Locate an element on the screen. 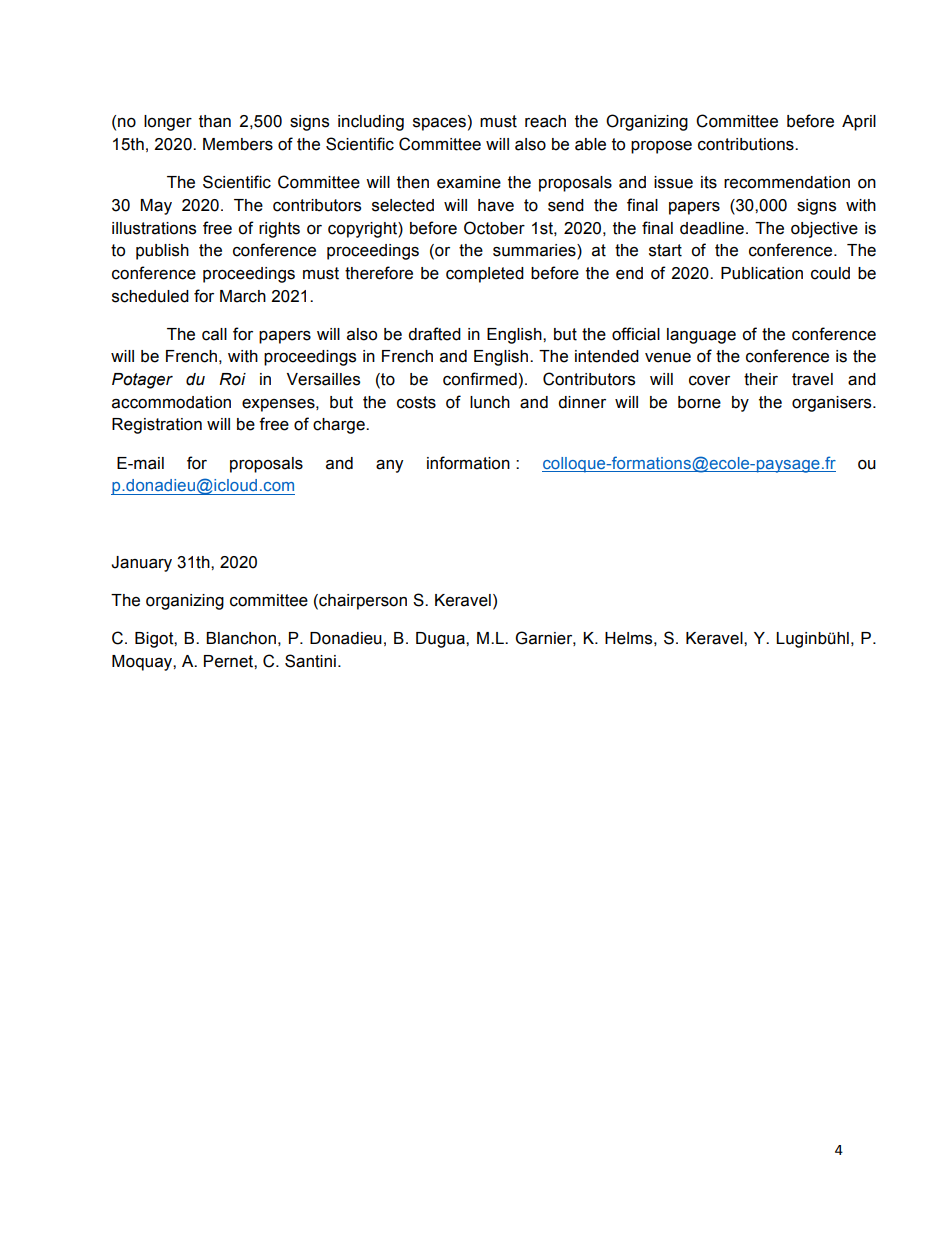  call is located at coordinates (214, 334).
